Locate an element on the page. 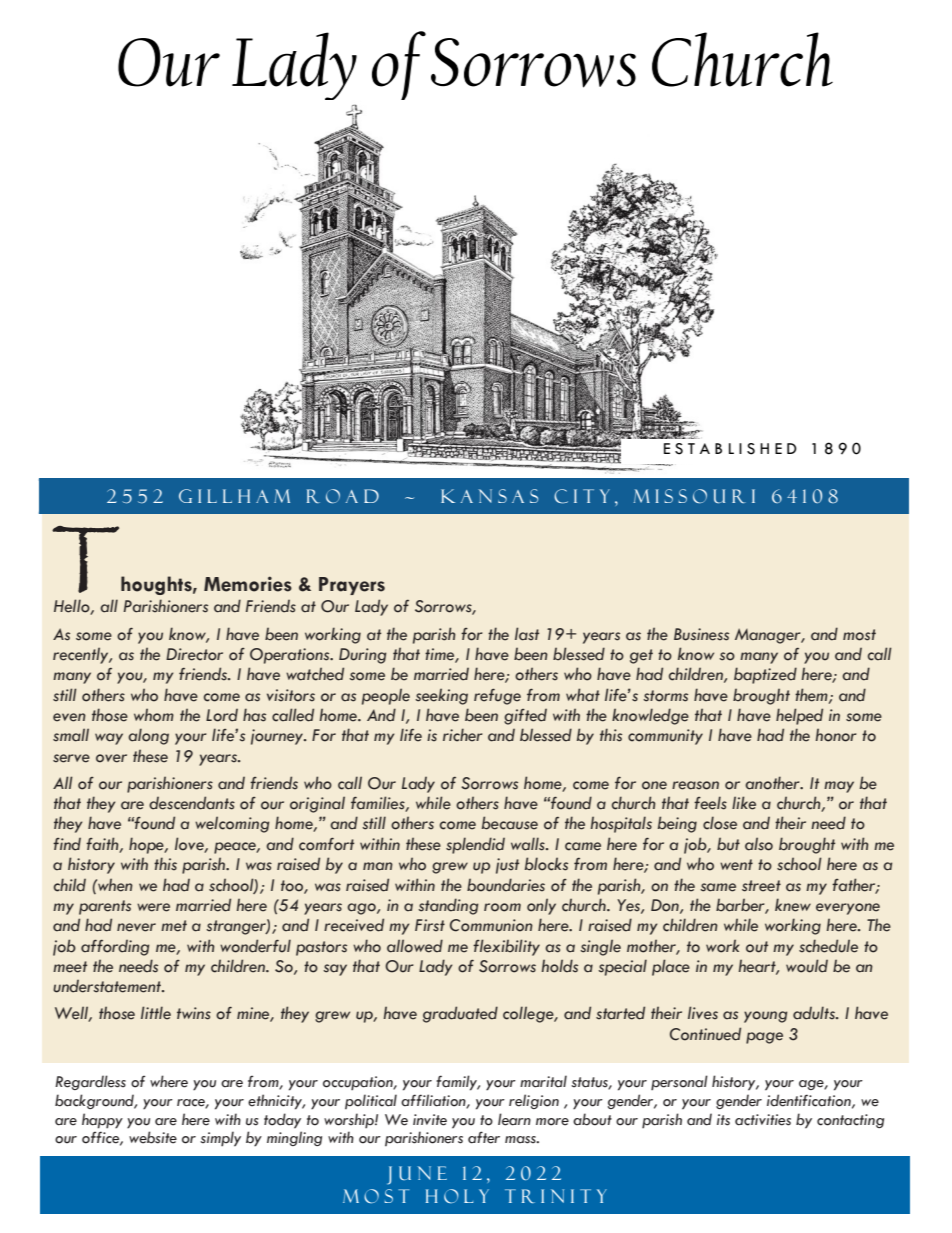  Prayers is located at coordinates (352, 586).
